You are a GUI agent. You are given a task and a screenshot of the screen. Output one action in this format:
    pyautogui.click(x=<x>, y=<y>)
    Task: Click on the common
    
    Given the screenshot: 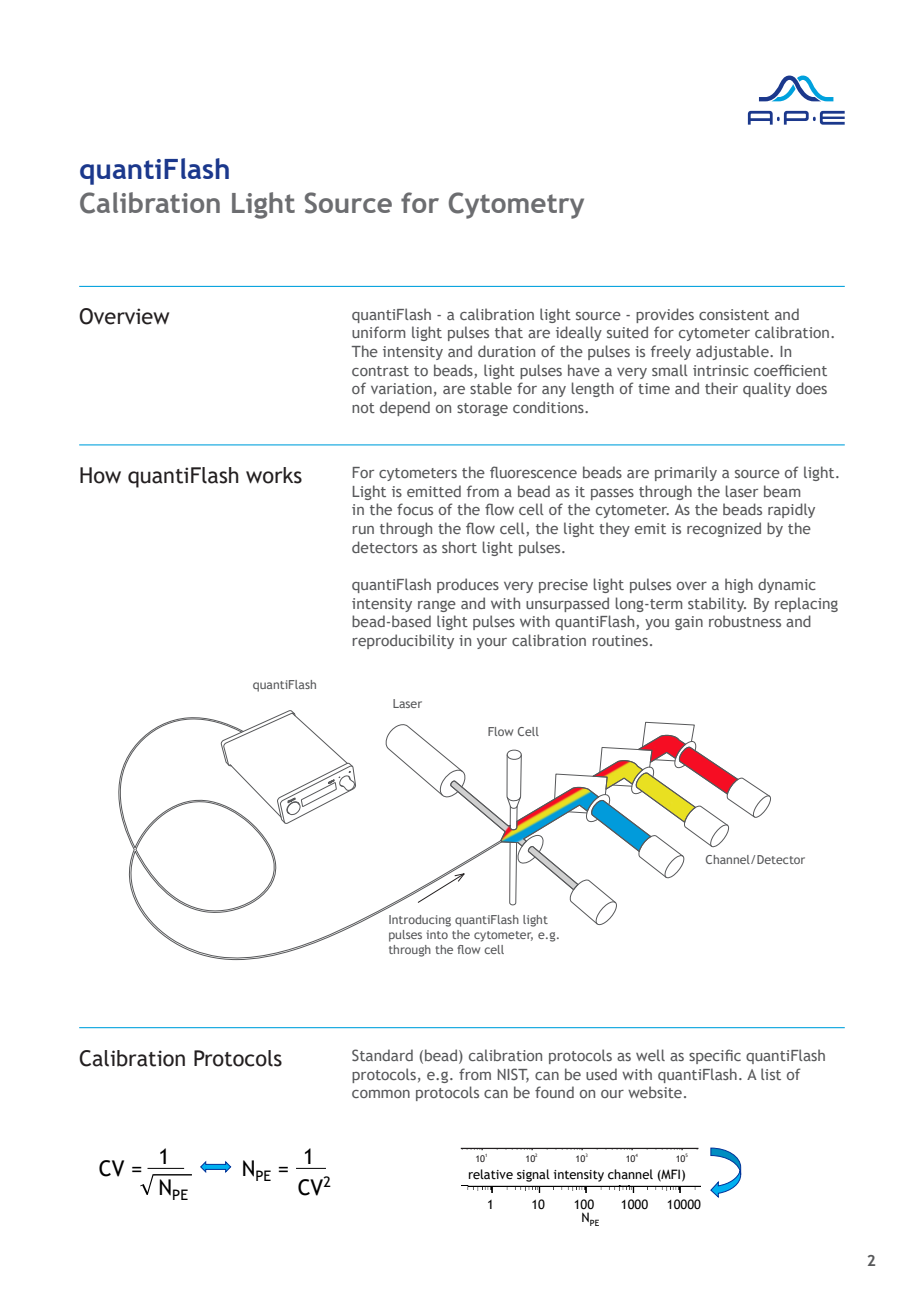 What is the action you would take?
    pyautogui.click(x=381, y=1094)
